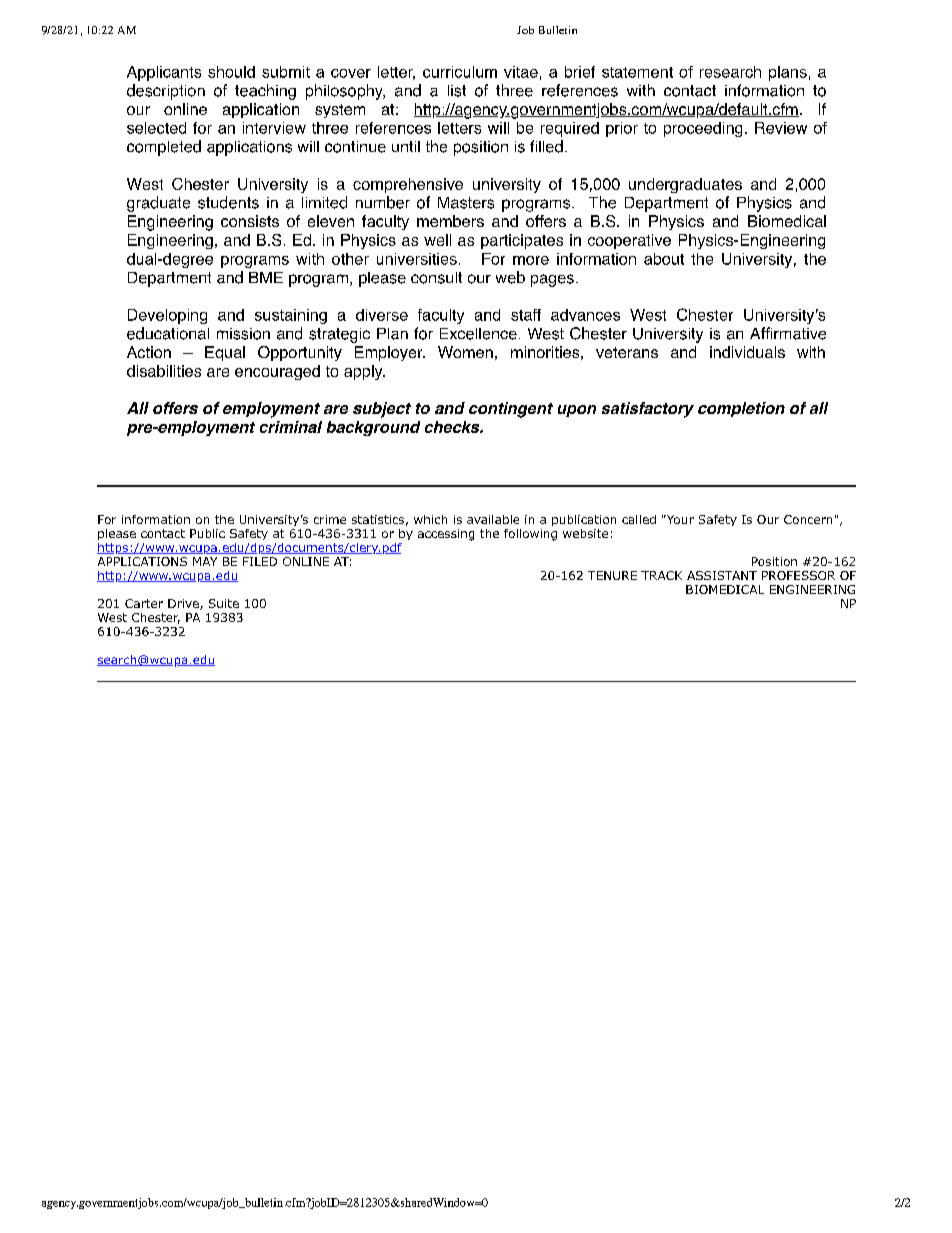  What do you see at coordinates (788, 333) in the page?
I see `Affirmative` at bounding box center [788, 333].
